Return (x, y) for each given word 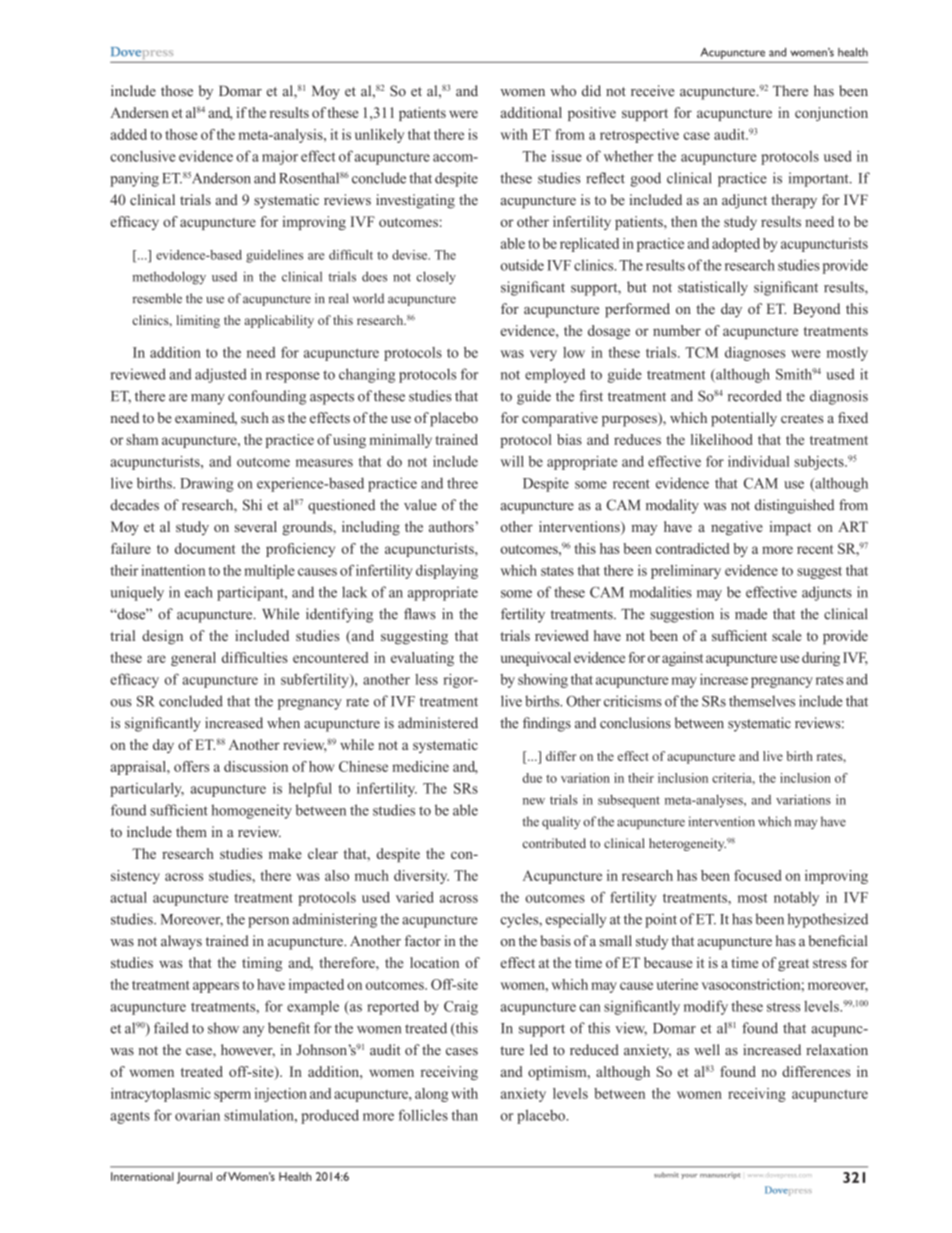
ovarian (197, 1115)
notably (796, 899)
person (268, 922)
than (465, 1115)
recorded (755, 396)
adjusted (221, 375)
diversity (421, 877)
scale (787, 635)
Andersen (139, 112)
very (543, 355)
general (193, 659)
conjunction (831, 114)
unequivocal (536, 659)
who (563, 91)
